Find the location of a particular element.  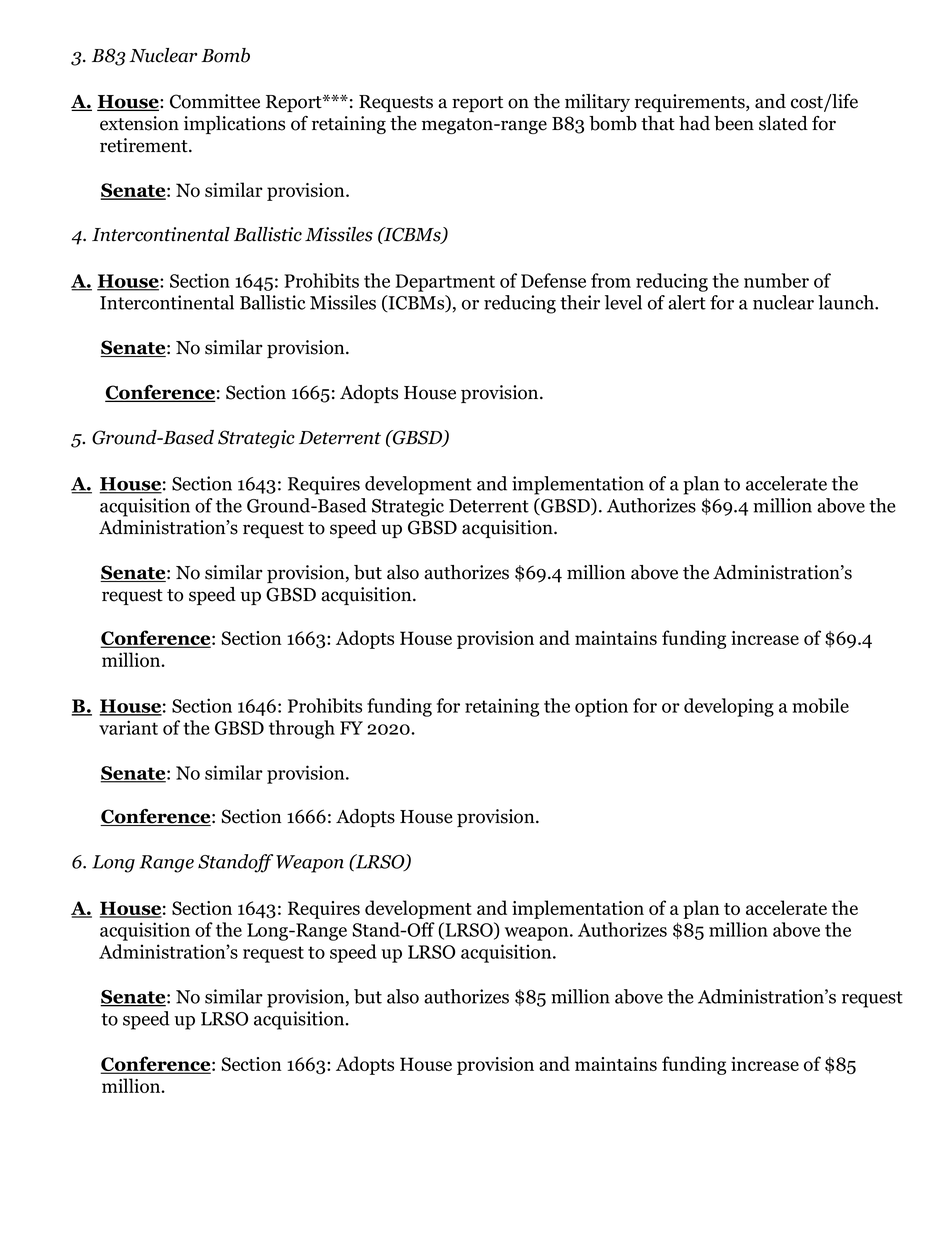

from is located at coordinates (611, 280).
